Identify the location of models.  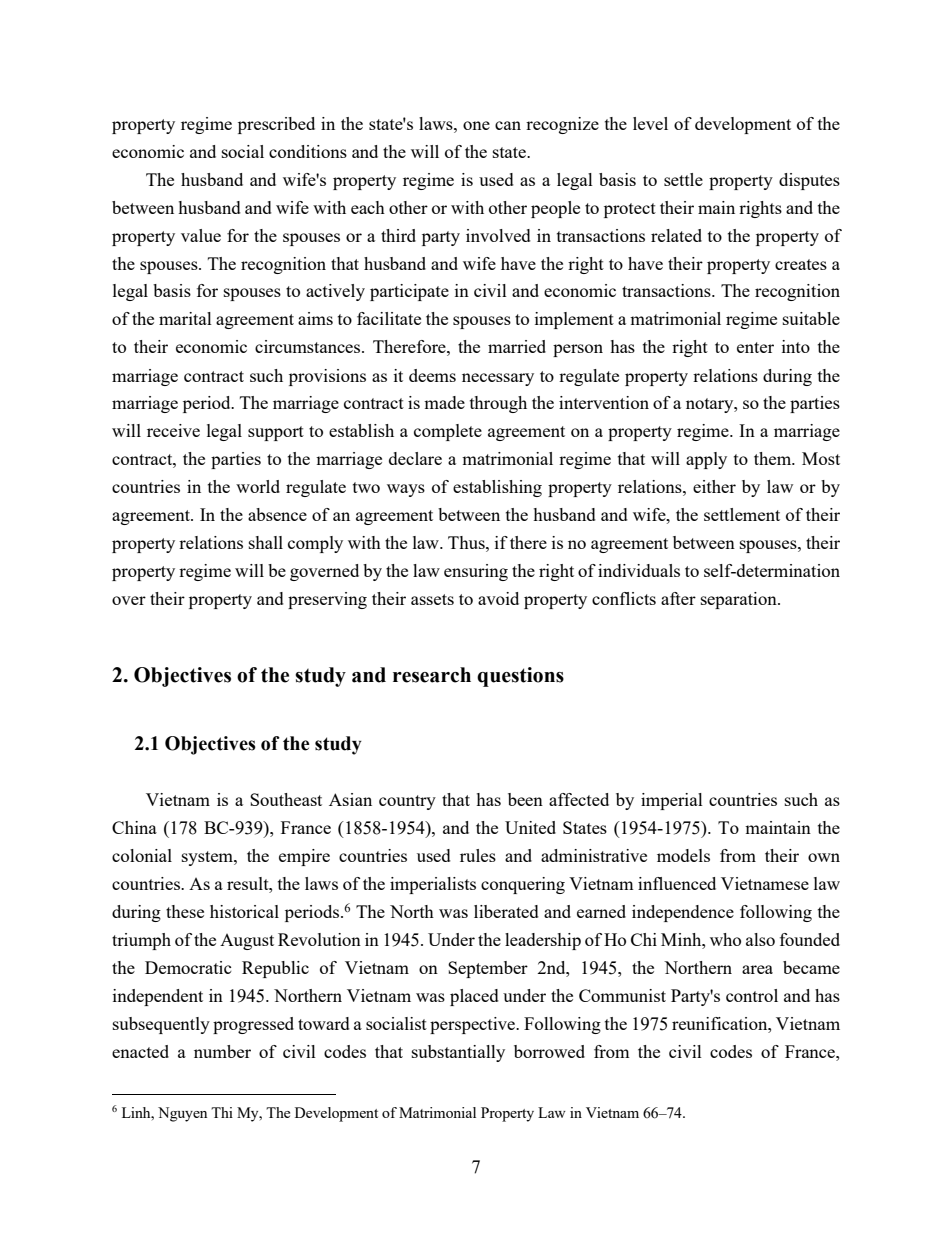
(683, 855).
